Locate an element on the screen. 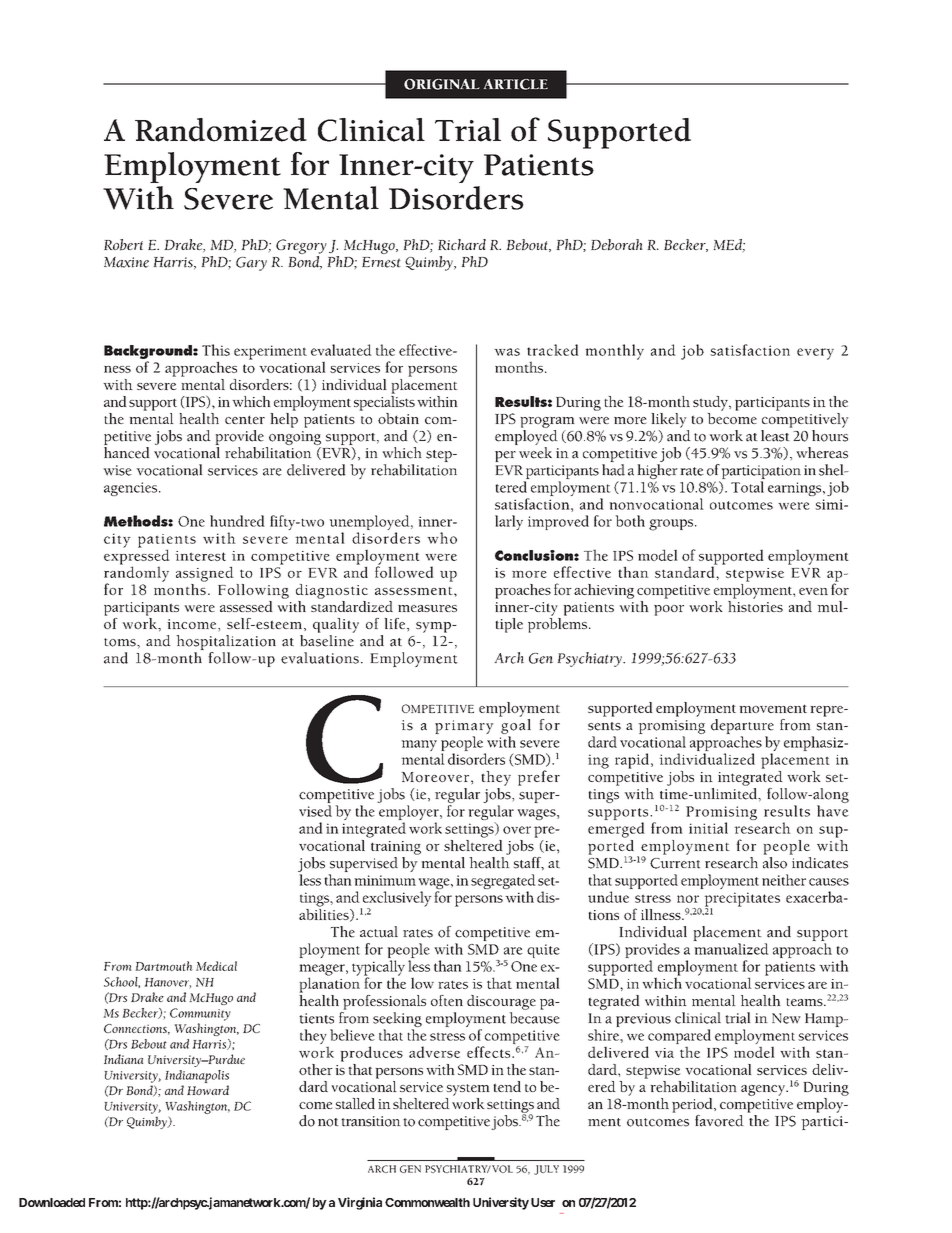  Randomized is located at coordinates (221, 130).
